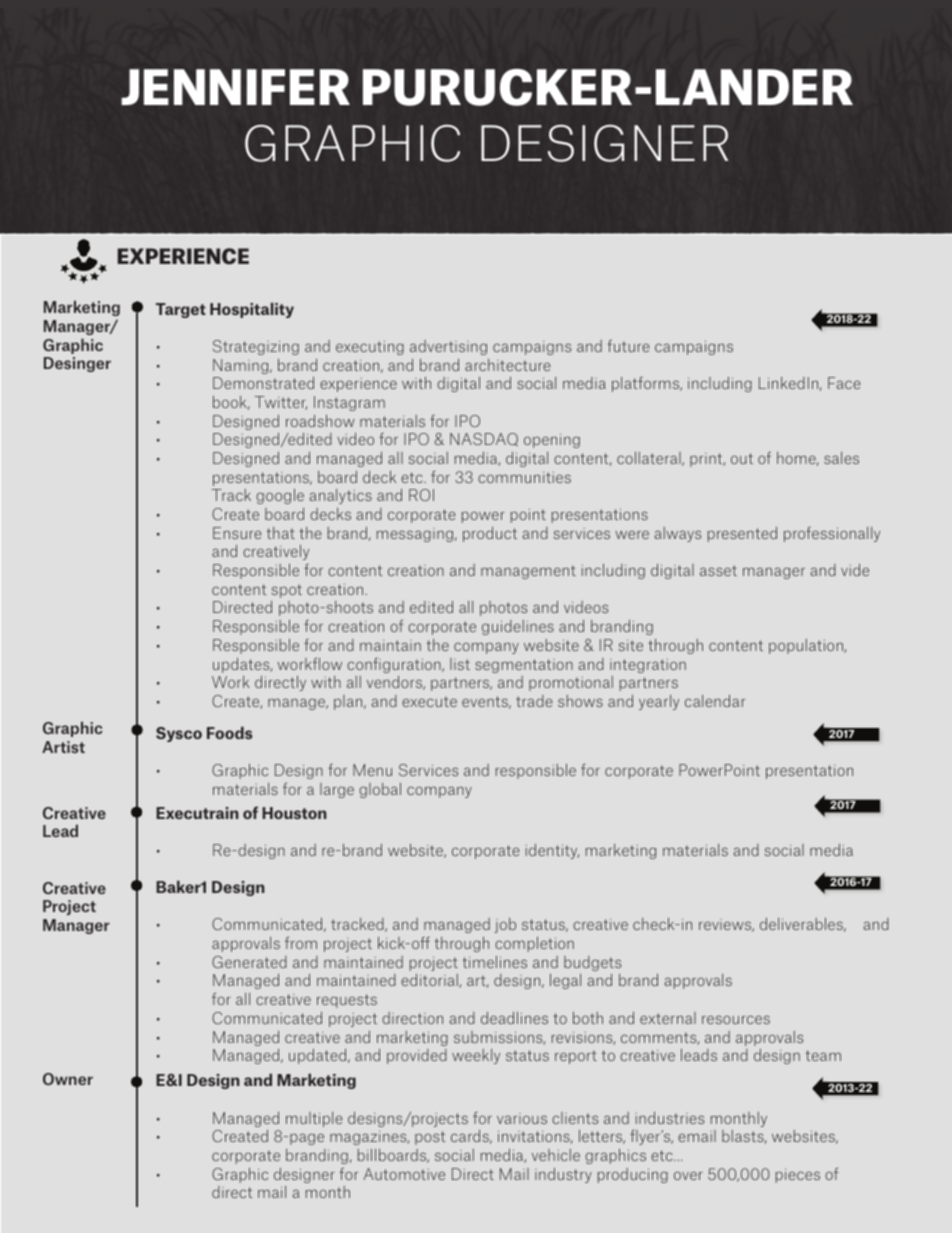 This screenshot has height=1233, width=952. What do you see at coordinates (380, 790) in the screenshot?
I see `global` at bounding box center [380, 790].
